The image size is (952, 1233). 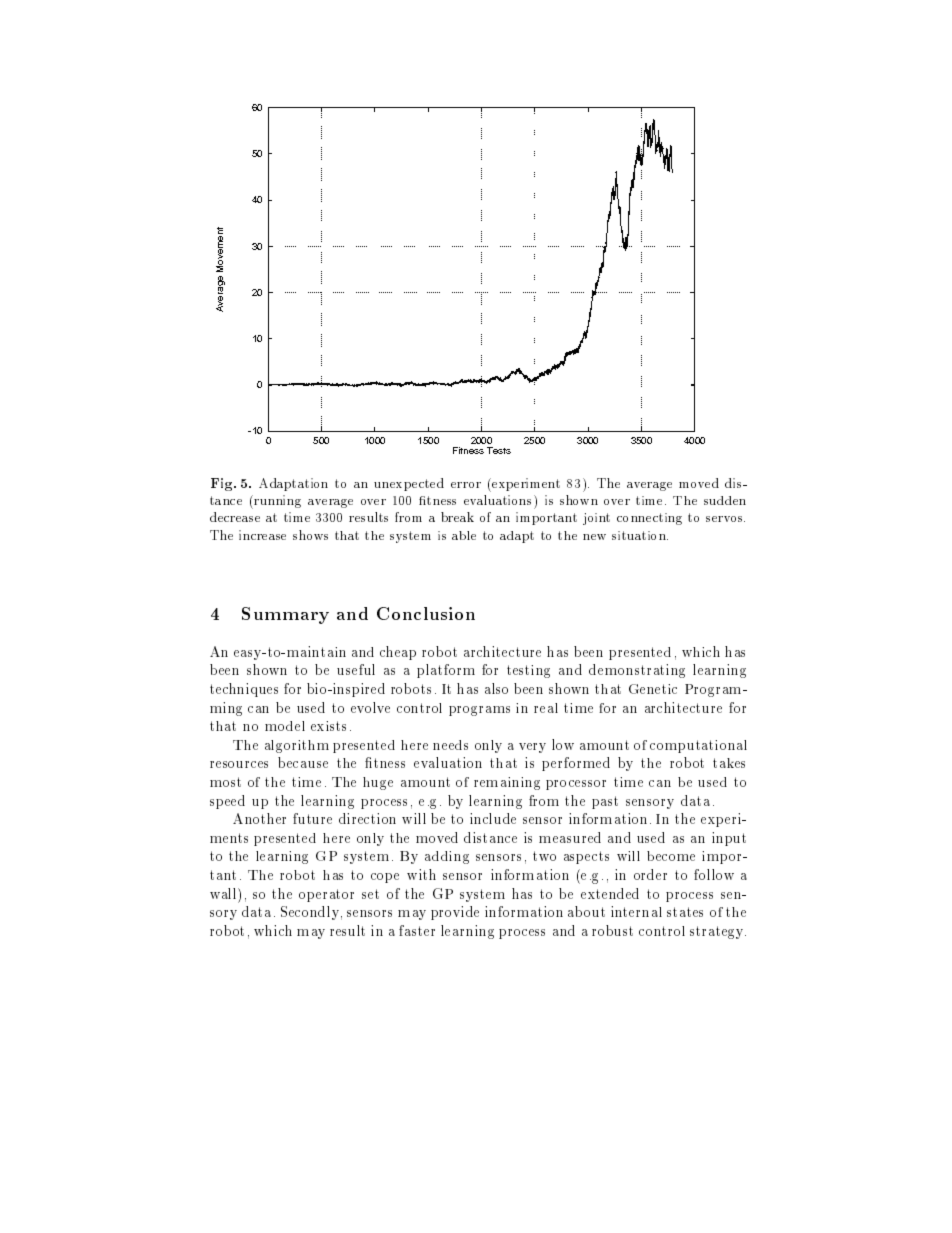 I want to click on demonstrating, so click(x=637, y=671).
